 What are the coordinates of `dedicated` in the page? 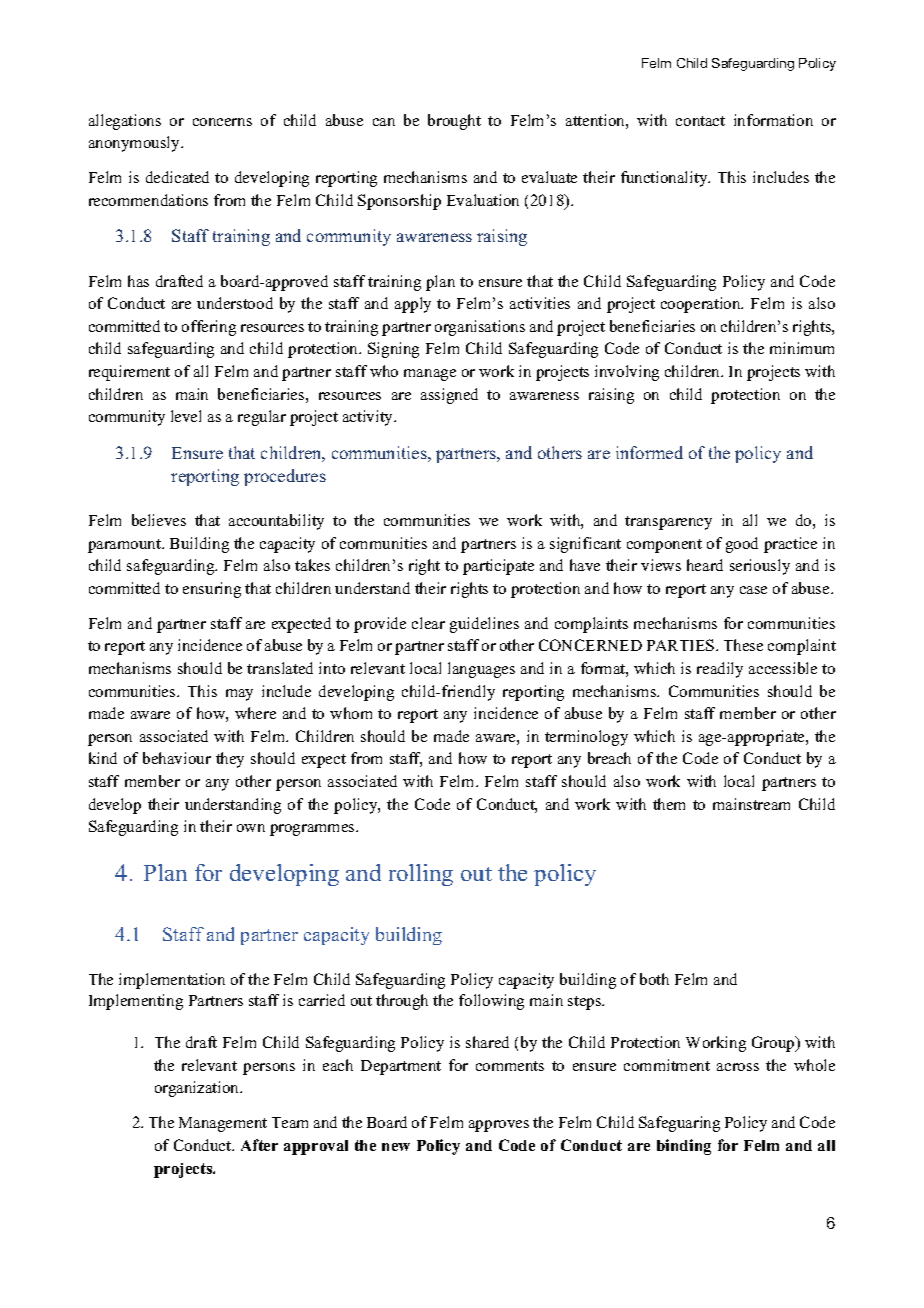 It's located at (177, 177).
